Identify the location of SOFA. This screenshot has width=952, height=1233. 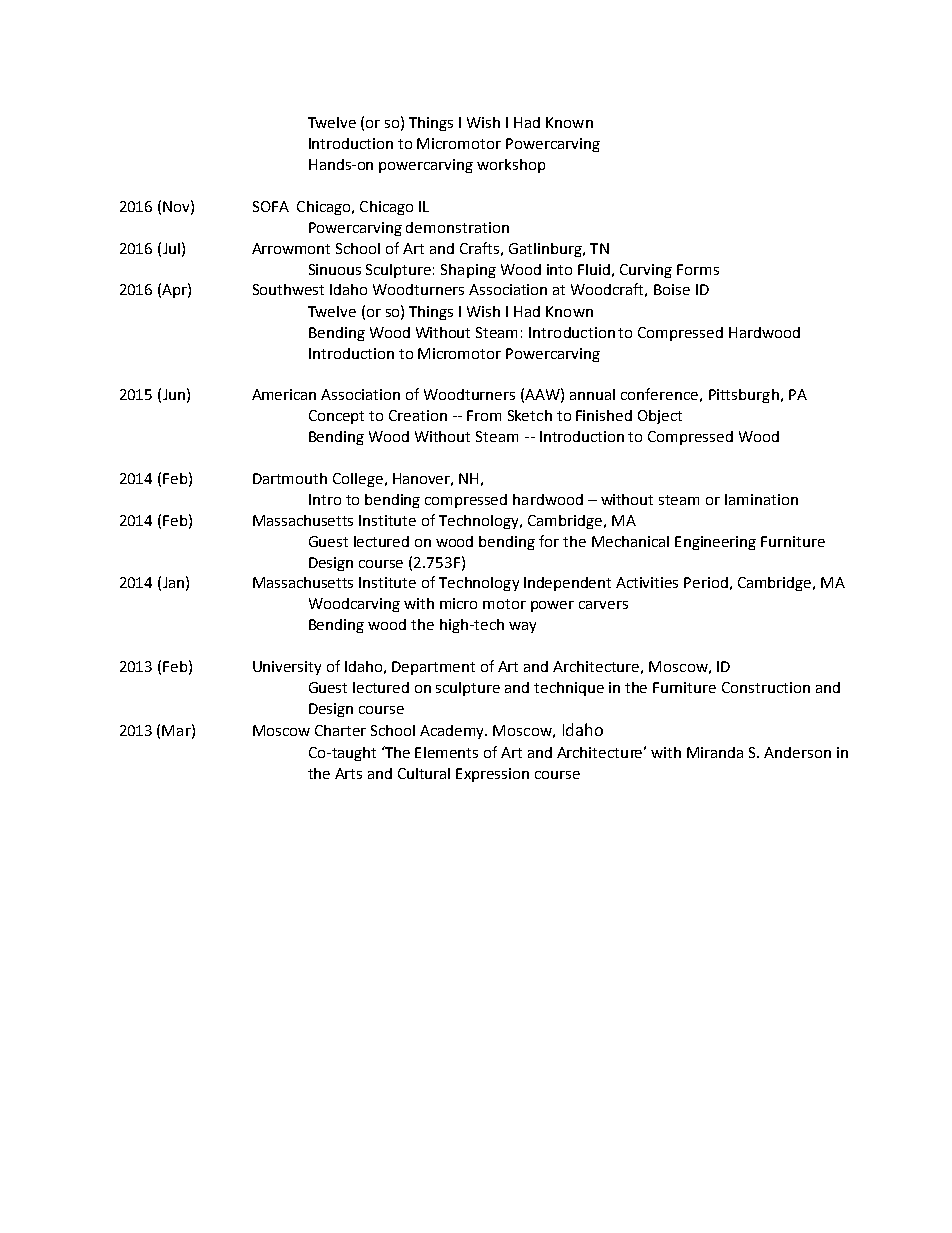
(271, 206).
